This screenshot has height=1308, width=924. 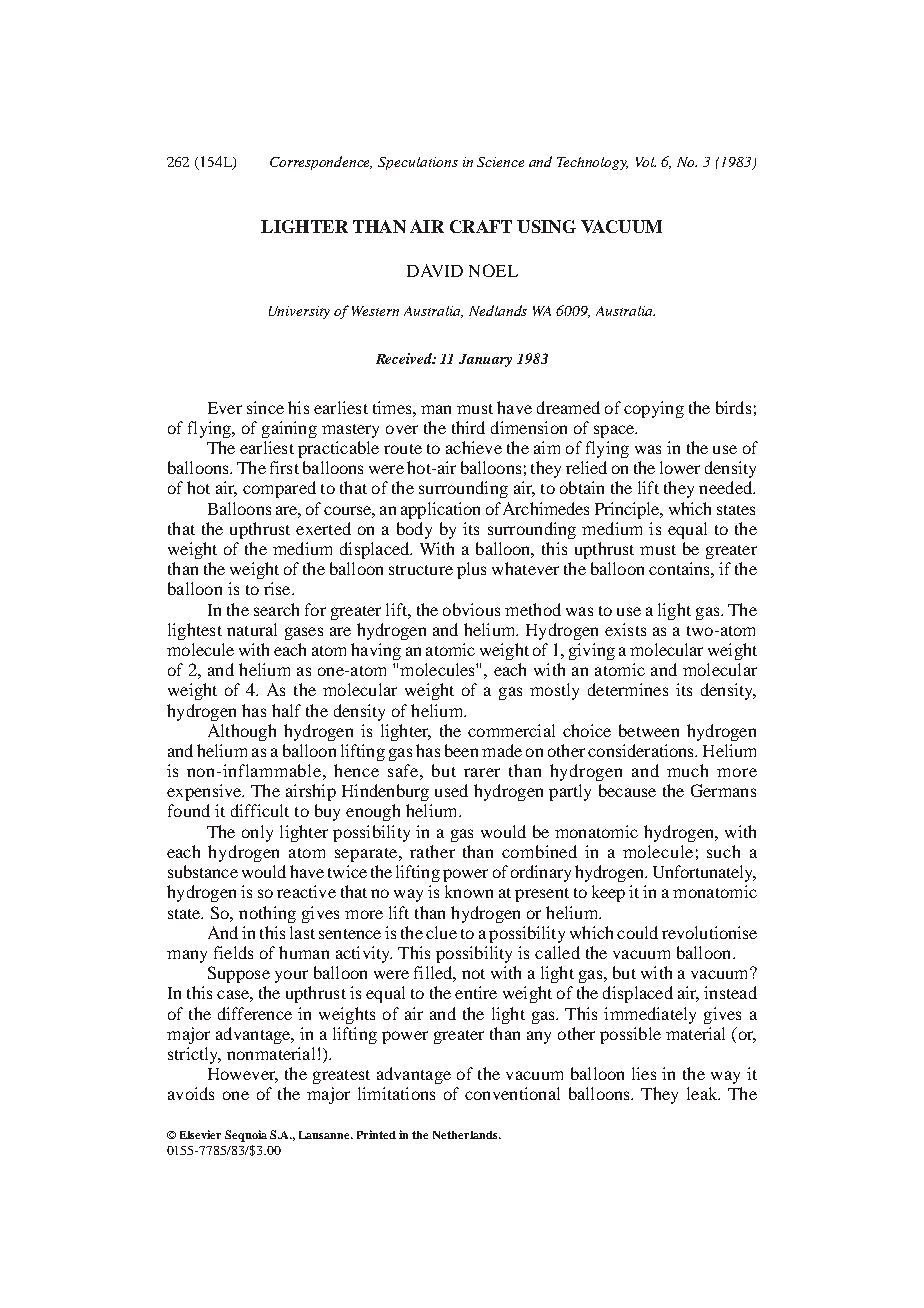 I want to click on copying, so click(x=654, y=409).
